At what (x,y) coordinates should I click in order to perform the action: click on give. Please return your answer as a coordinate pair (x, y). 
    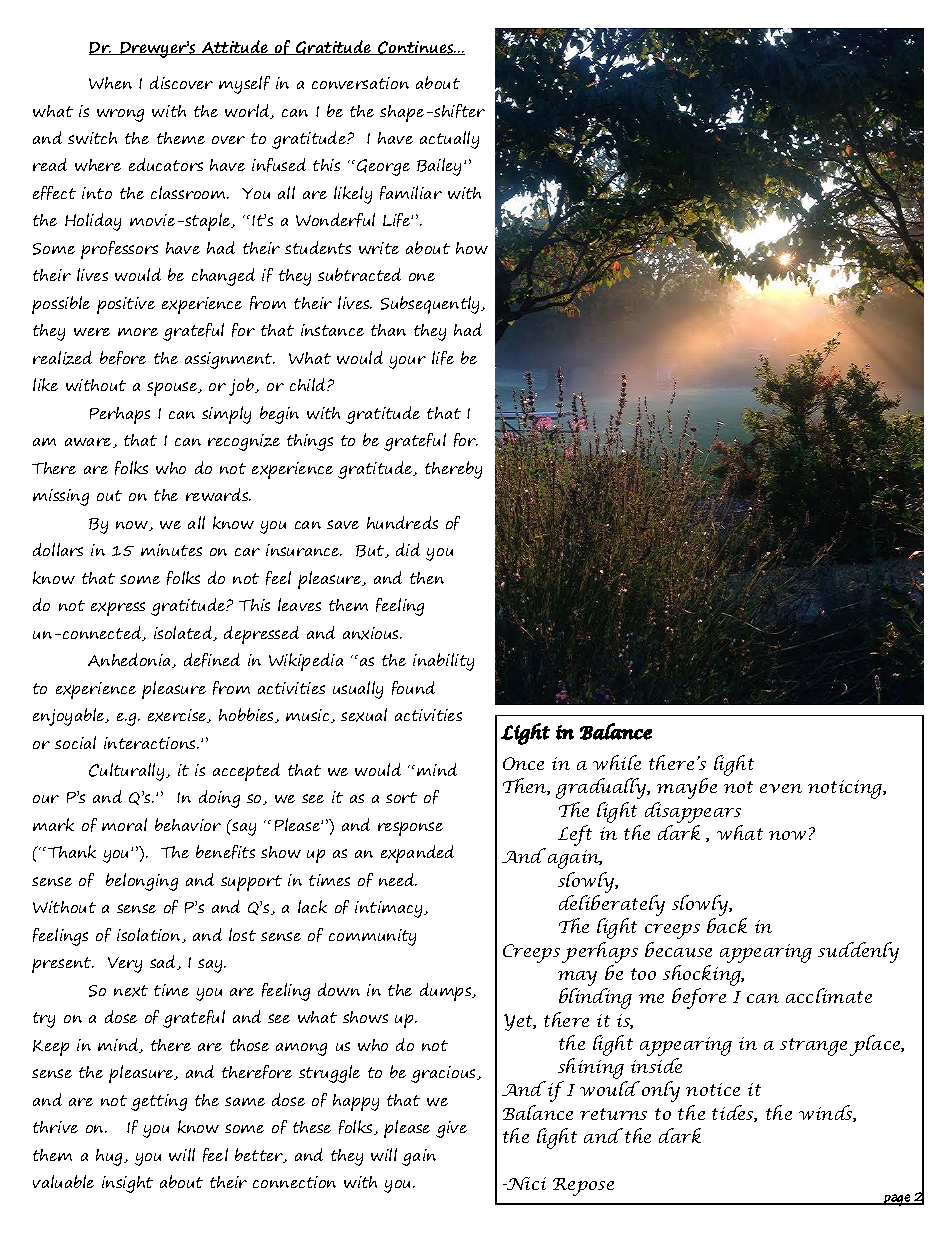
    Looking at the image, I should click on (451, 1129).
